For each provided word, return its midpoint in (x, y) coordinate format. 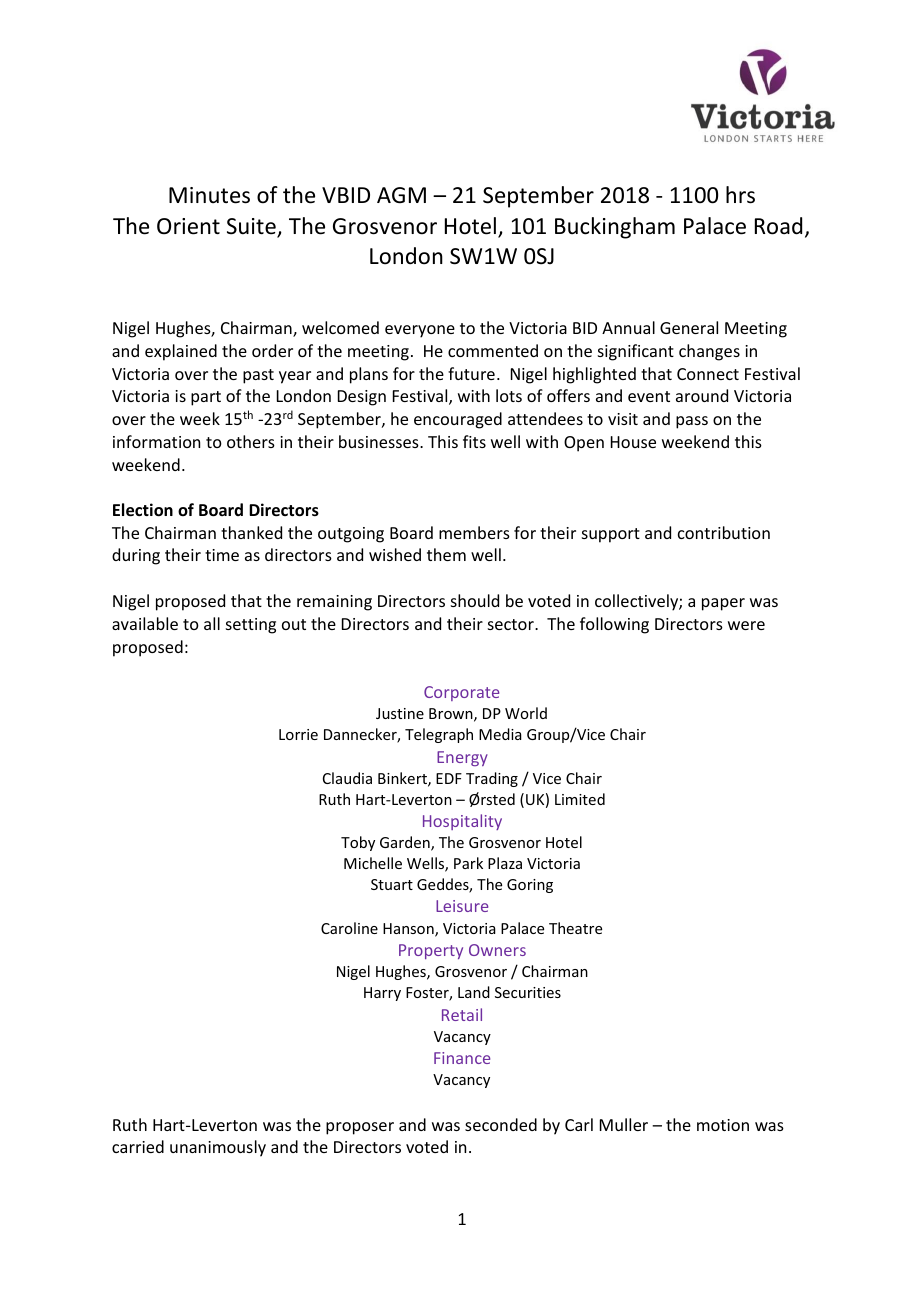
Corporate (461, 693)
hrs (740, 195)
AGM (401, 195)
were (746, 625)
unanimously (218, 1148)
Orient (188, 226)
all (212, 623)
